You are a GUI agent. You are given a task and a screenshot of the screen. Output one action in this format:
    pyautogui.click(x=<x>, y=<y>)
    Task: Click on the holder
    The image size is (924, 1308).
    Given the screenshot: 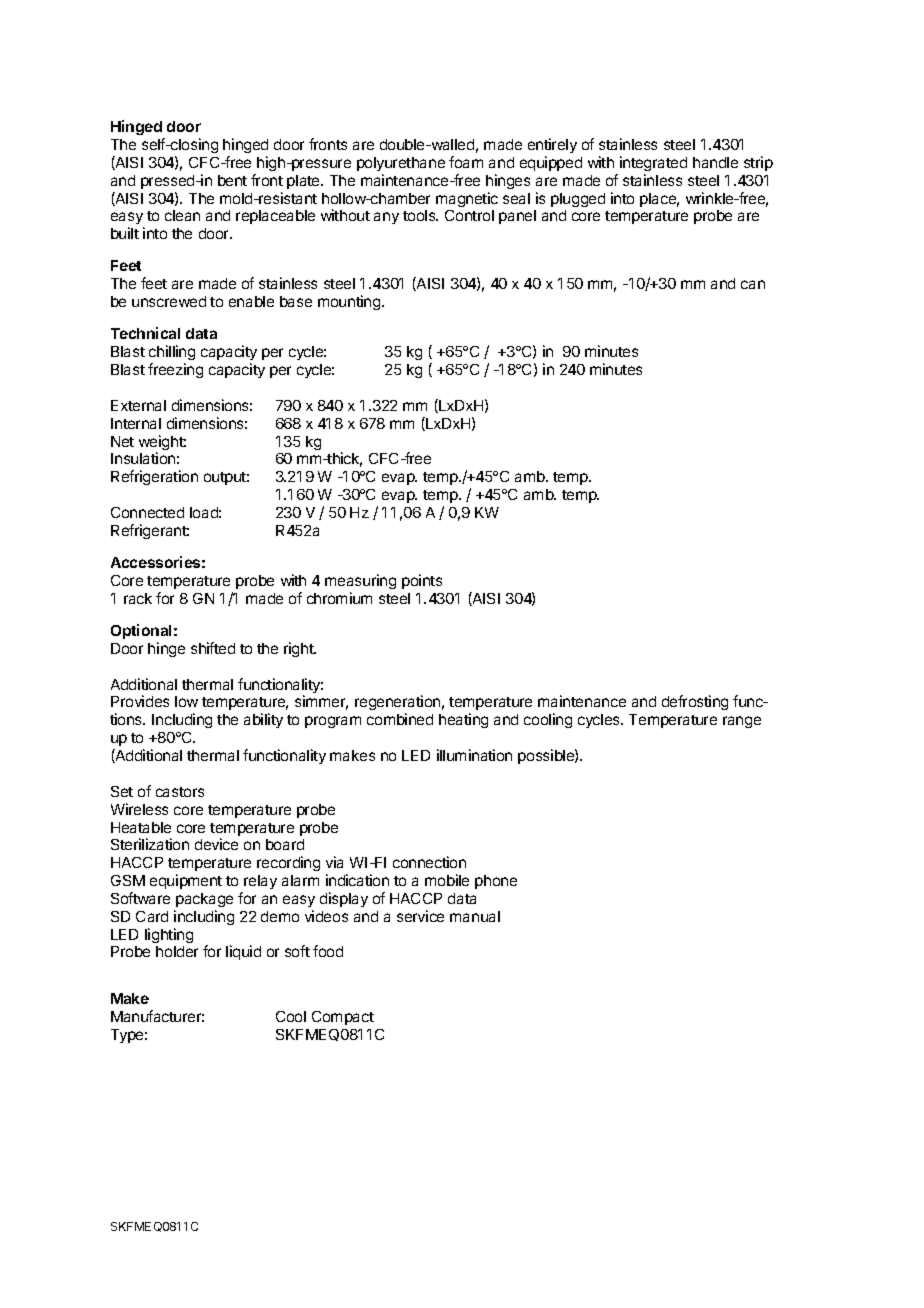 What is the action you would take?
    pyautogui.click(x=177, y=951)
